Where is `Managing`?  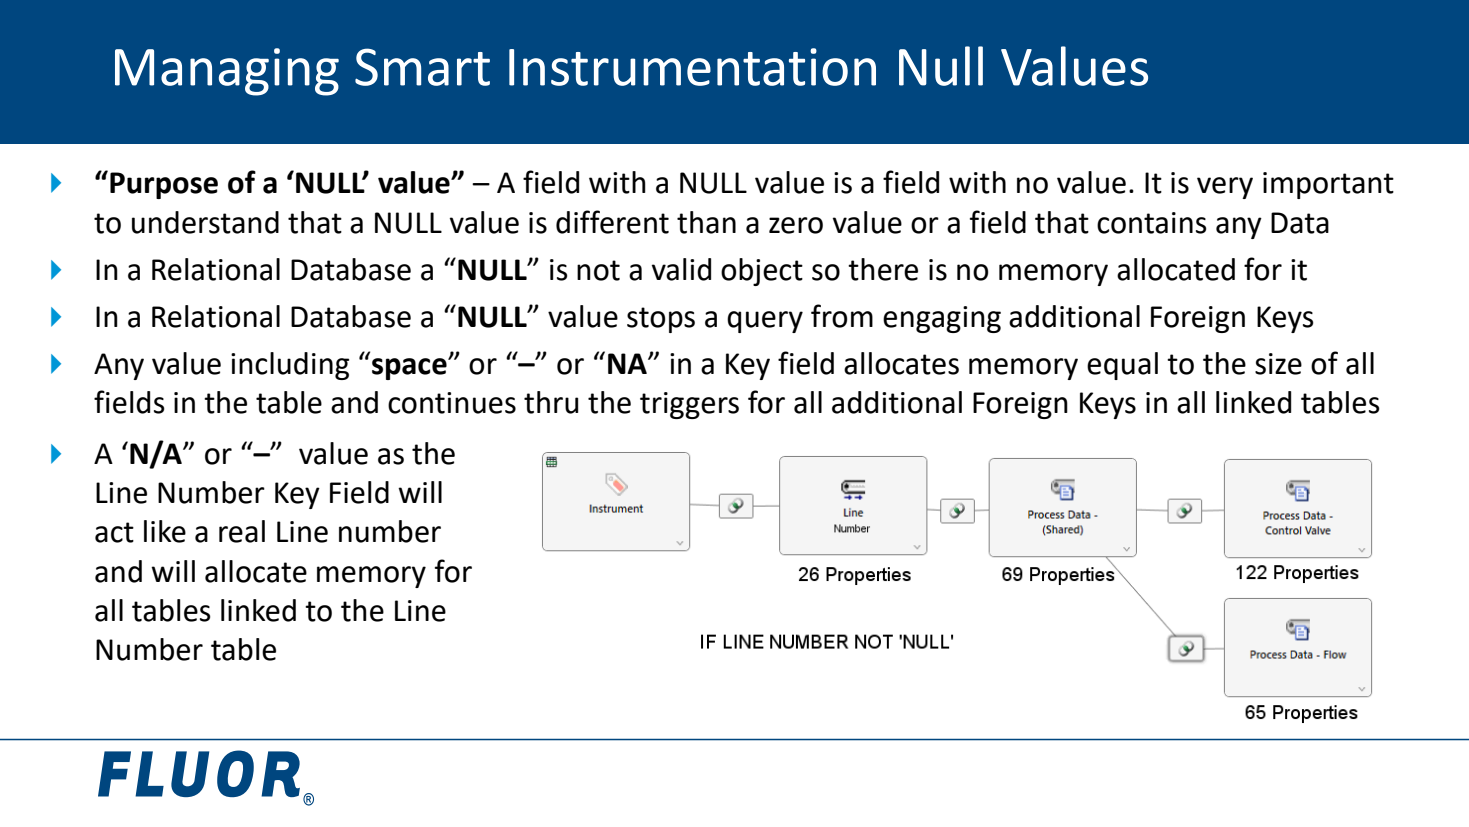
Managing is located at coordinates (227, 72).
